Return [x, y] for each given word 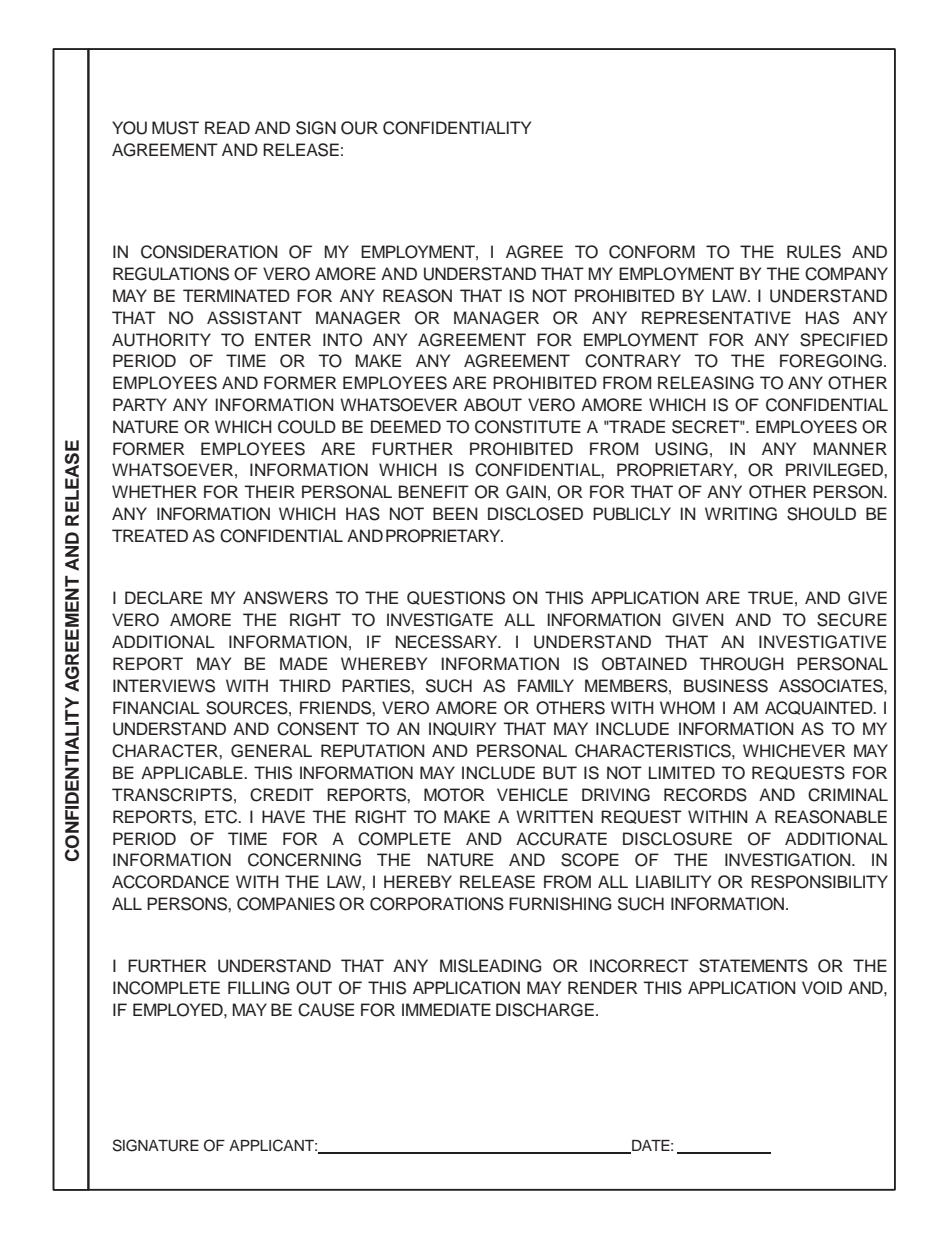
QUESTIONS [456, 598]
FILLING [258, 988]
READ [227, 127]
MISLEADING [490, 966]
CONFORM [652, 252]
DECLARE [163, 598]
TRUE [770, 598]
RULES [814, 252]
